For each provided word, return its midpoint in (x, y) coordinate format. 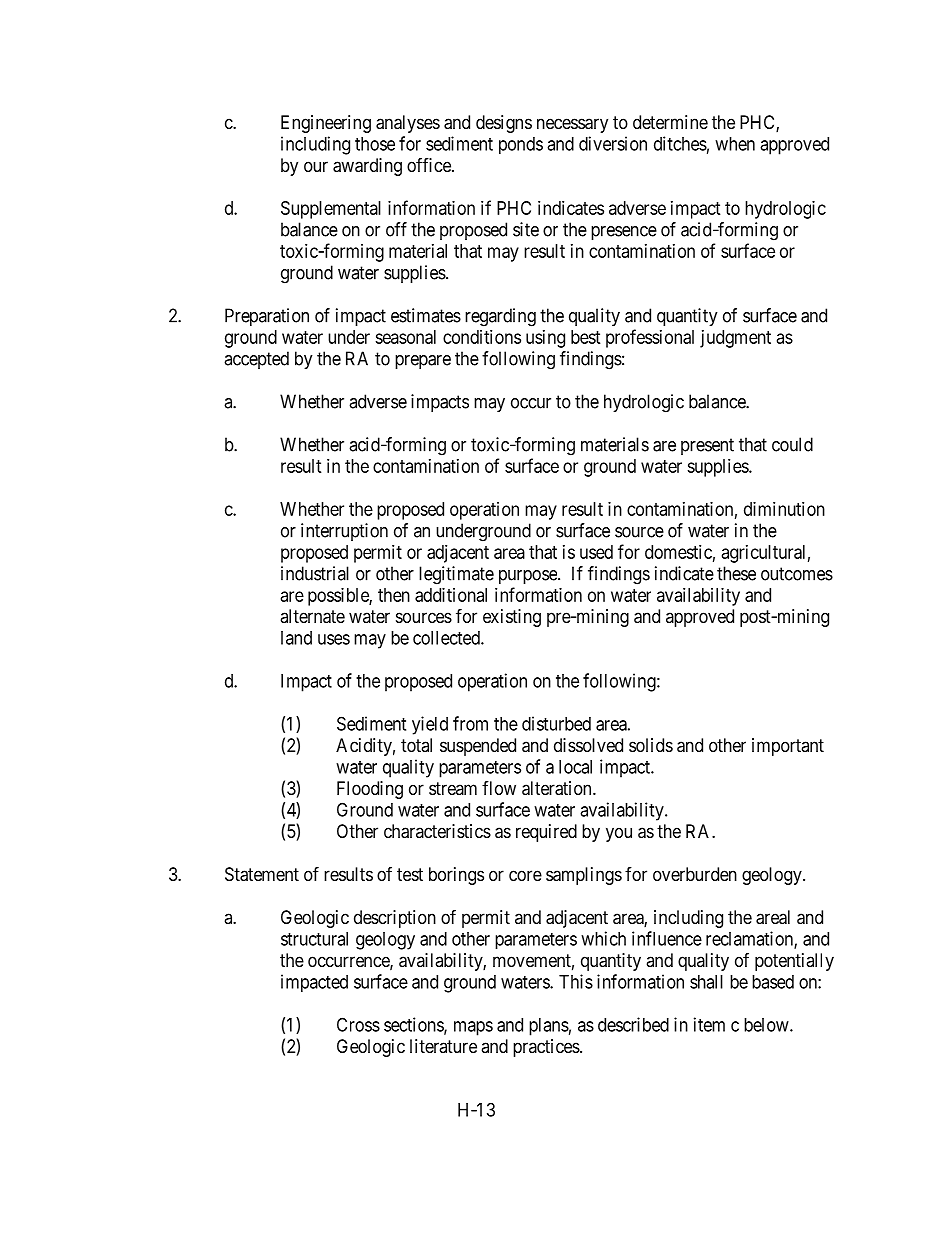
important (788, 747)
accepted (256, 360)
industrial (315, 573)
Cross (358, 1024)
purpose (529, 577)
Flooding (370, 790)
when (735, 144)
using (545, 339)
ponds (521, 145)
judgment (735, 339)
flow (499, 788)
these (736, 573)
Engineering (326, 124)
